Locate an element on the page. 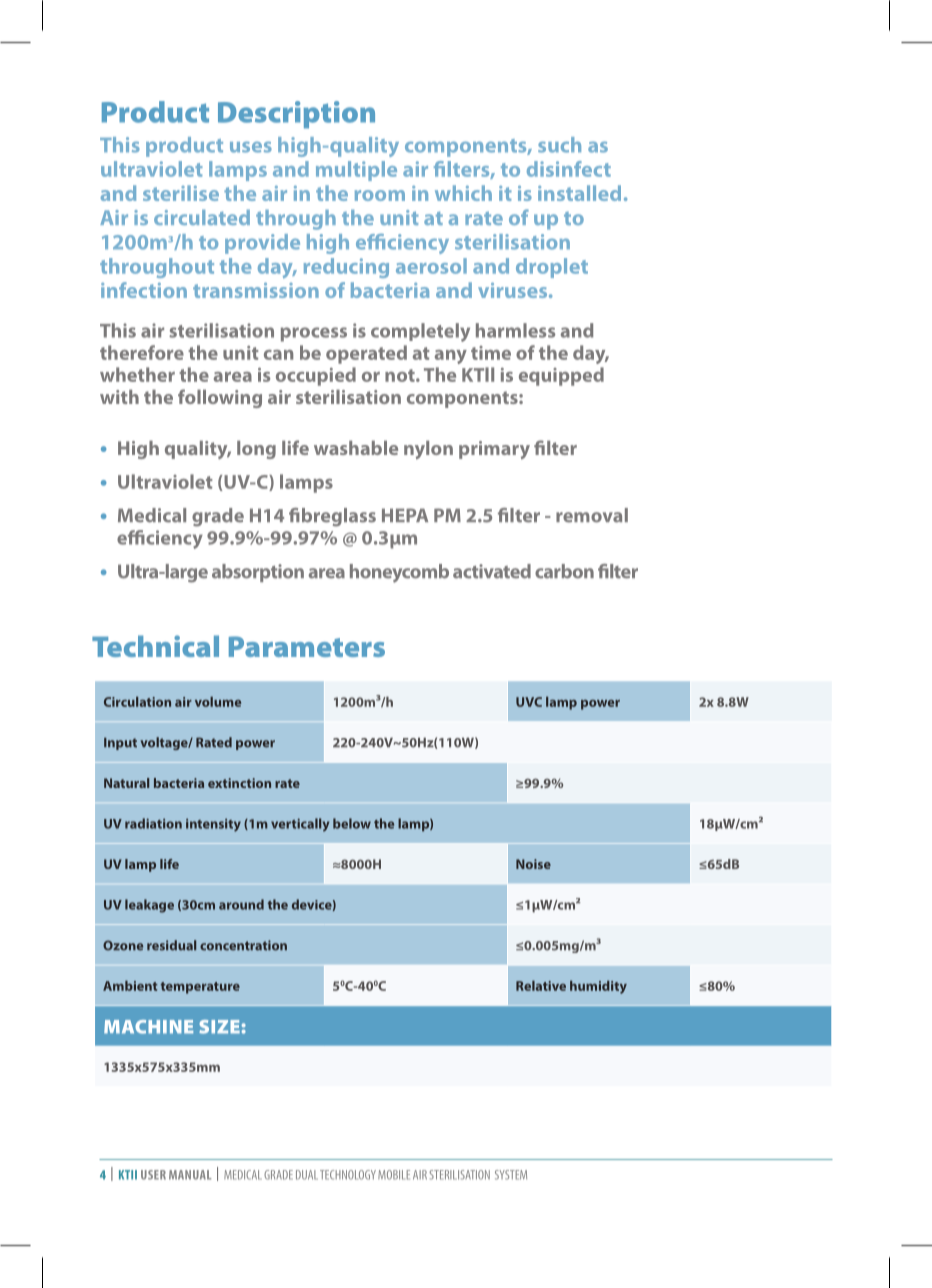 The width and height of the document is (932, 1288). MANUAL is located at coordinates (190, 1175).
